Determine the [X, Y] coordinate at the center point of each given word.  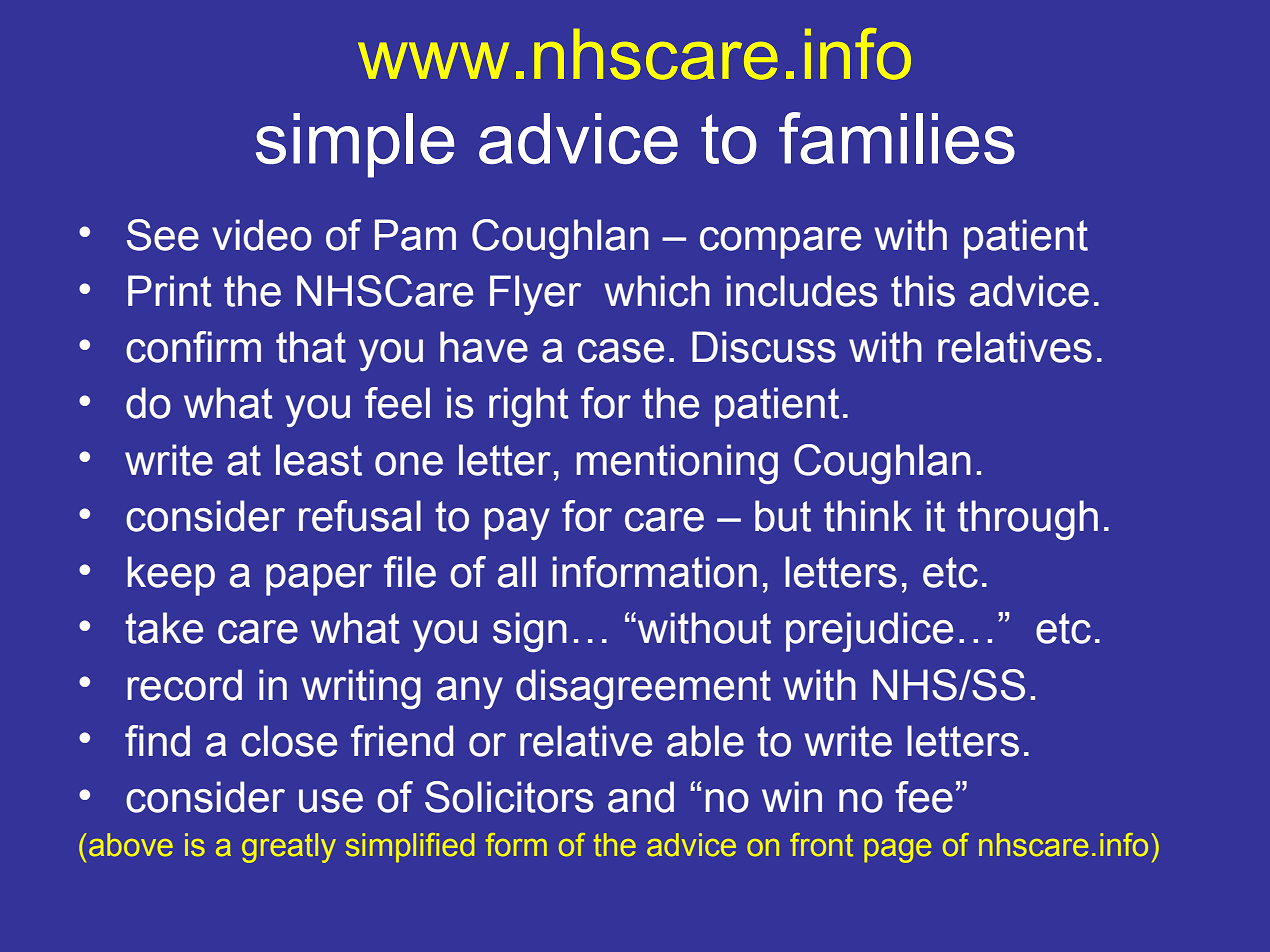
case [621, 351]
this [923, 291]
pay [517, 524]
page [897, 851]
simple [355, 145]
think [868, 516]
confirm [193, 347]
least [319, 460]
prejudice [869, 632]
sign [530, 632]
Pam [415, 235]
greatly [289, 848]
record [184, 685]
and [641, 797]
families [897, 138]
